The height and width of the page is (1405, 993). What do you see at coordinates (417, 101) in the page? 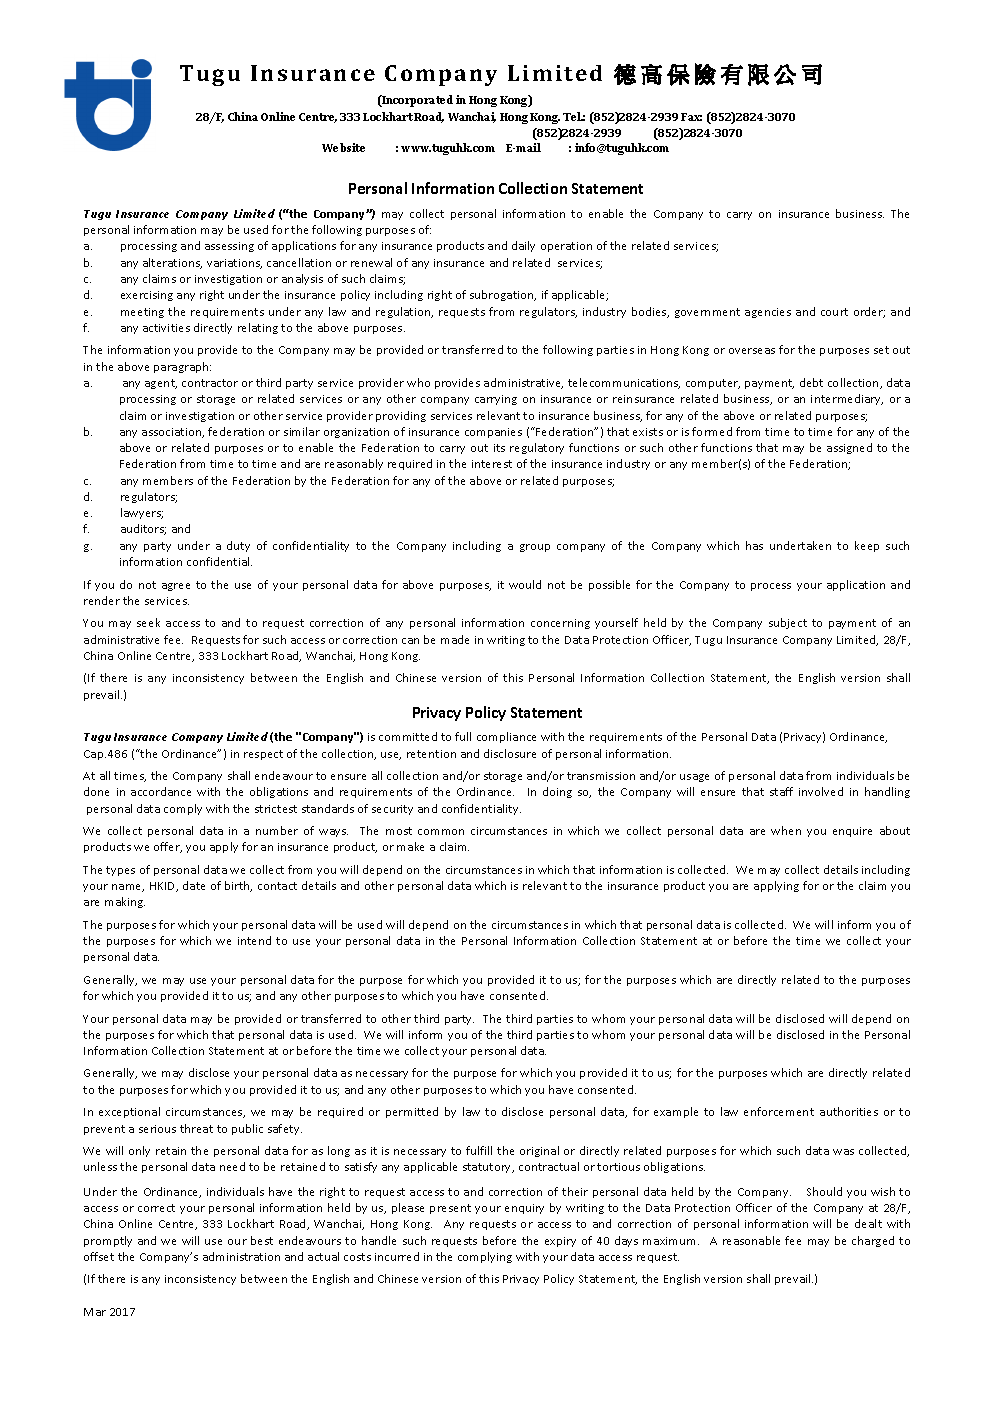
I see `Incorporated` at bounding box center [417, 101].
